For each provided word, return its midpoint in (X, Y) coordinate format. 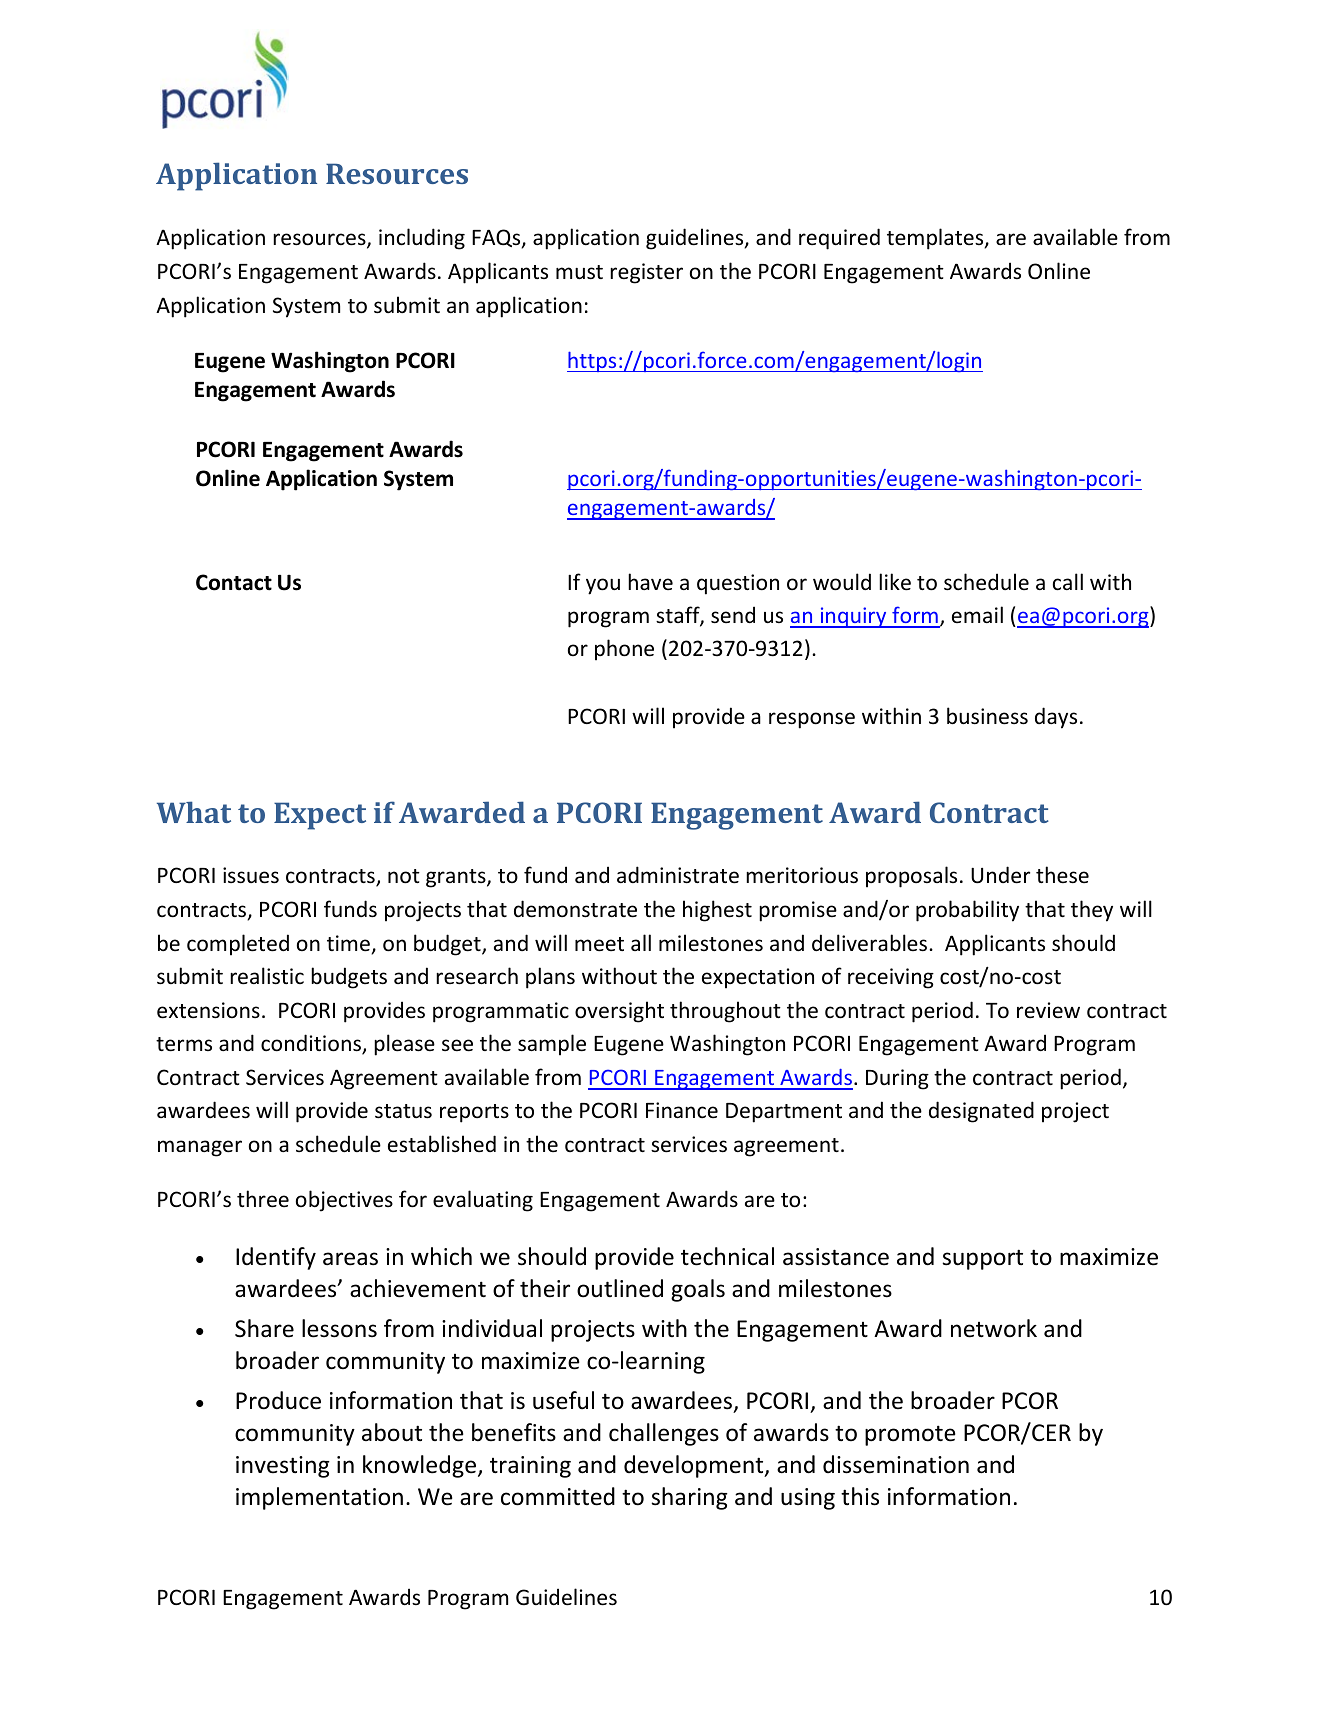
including (422, 239)
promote (910, 1435)
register (646, 273)
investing (283, 1467)
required (839, 239)
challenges (664, 1434)
